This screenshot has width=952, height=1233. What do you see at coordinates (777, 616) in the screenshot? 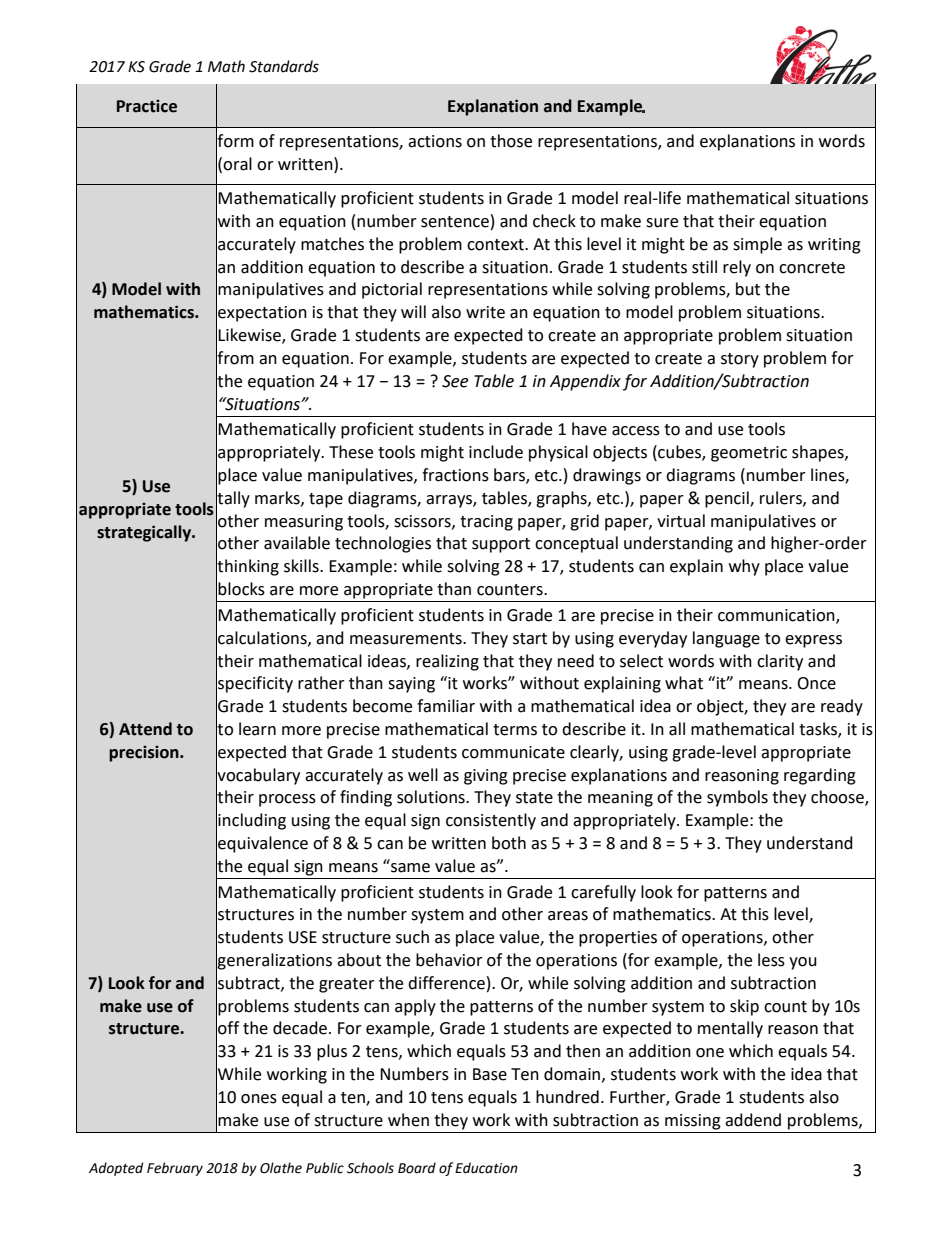
I see `communication` at bounding box center [777, 616].
